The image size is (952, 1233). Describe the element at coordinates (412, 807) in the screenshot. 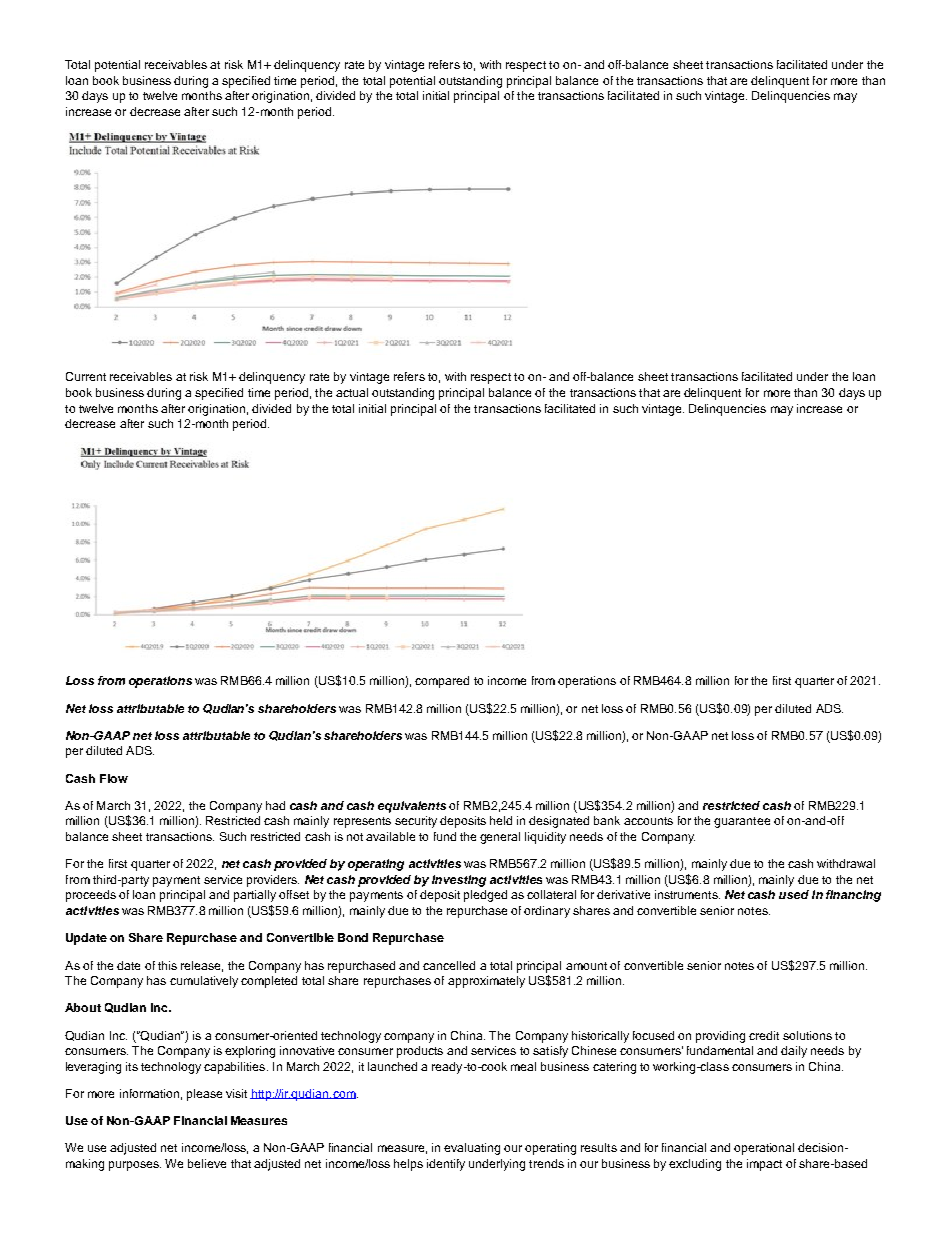

I see `equivalents` at that location.
